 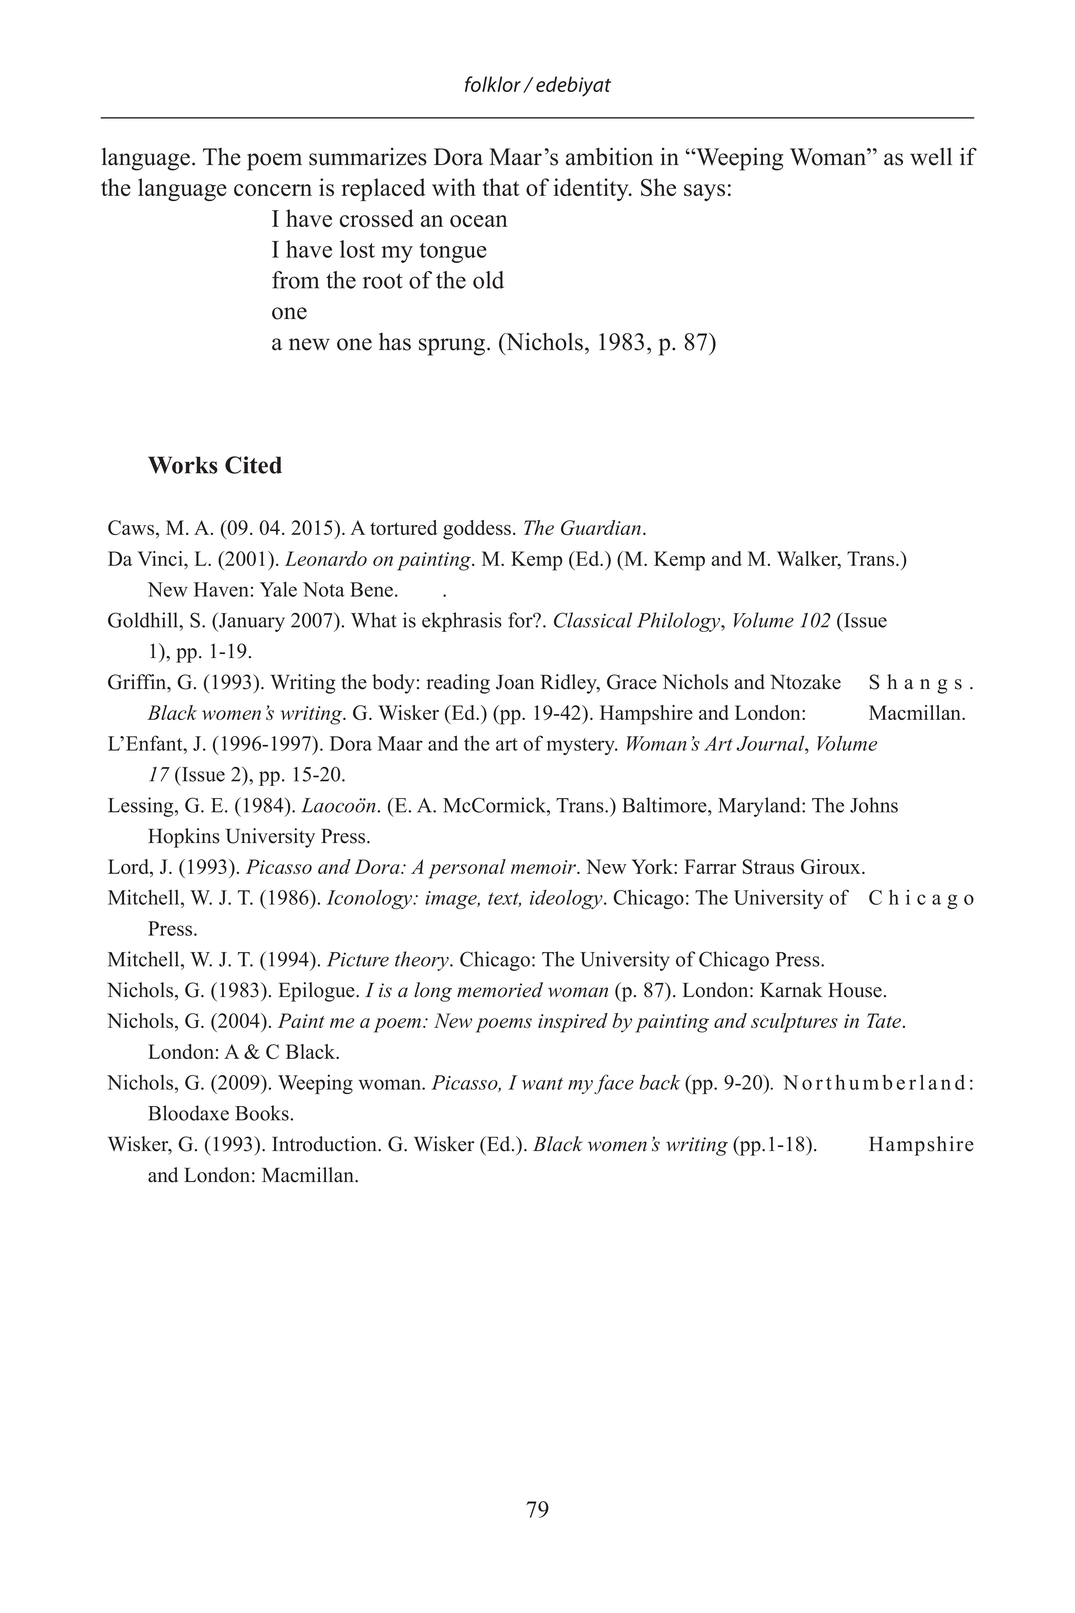 What do you see at coordinates (477, 530) in the screenshot?
I see `goddess` at bounding box center [477, 530].
